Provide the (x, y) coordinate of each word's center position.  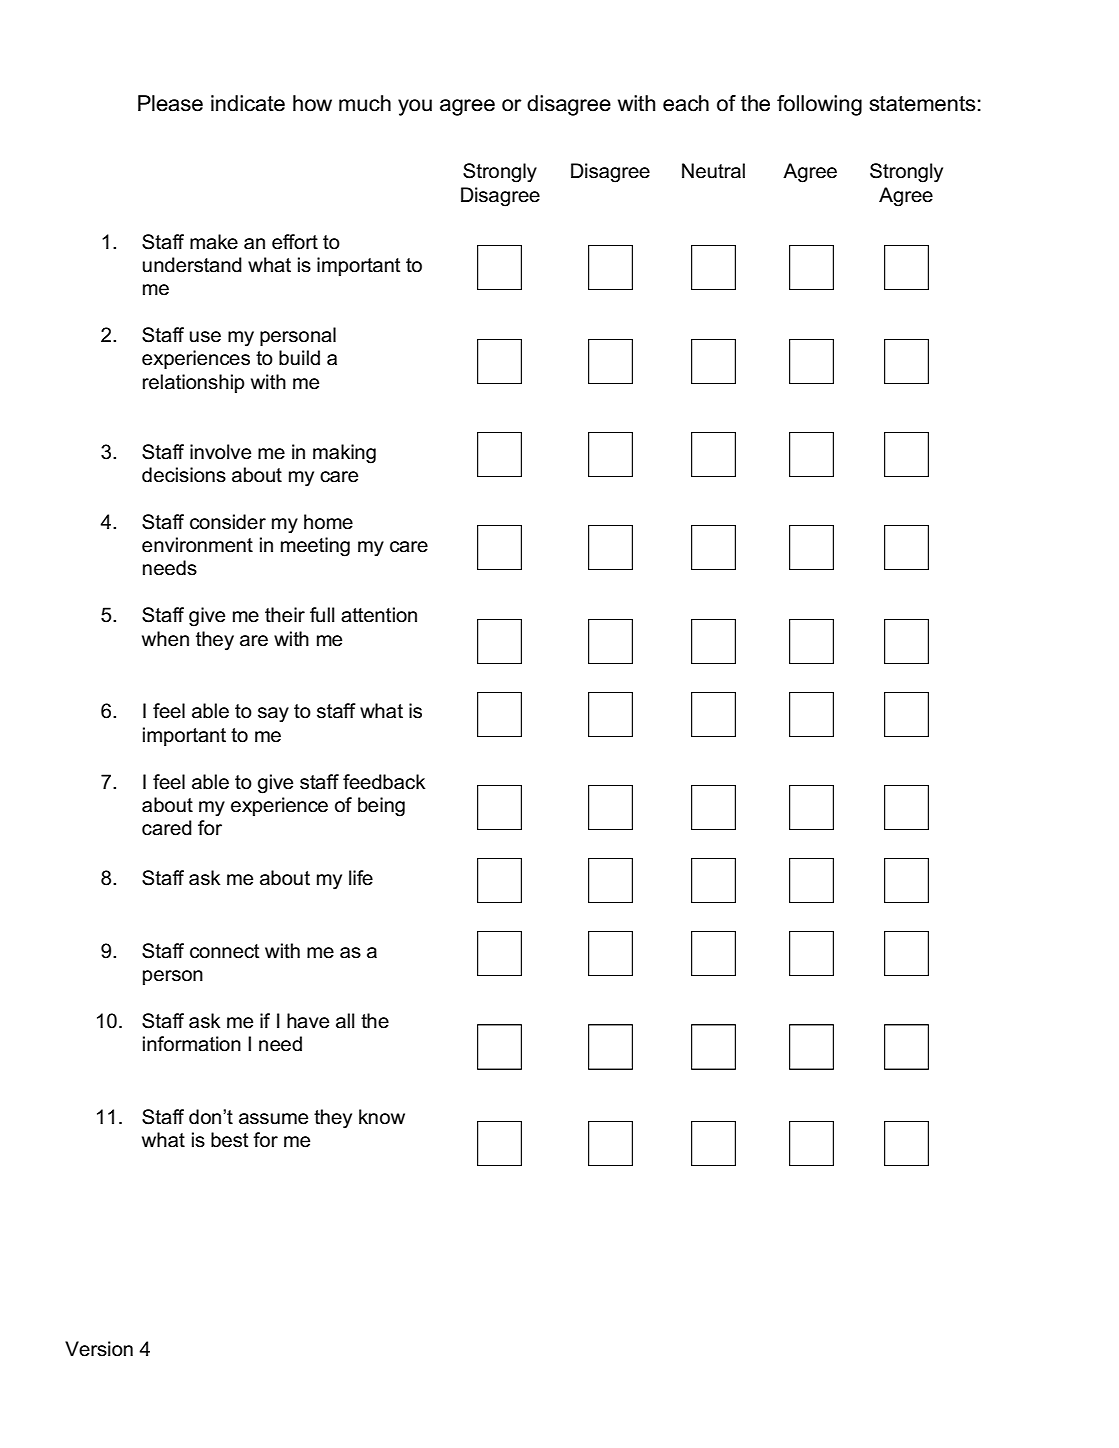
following (819, 105)
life (361, 878)
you (415, 107)
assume (273, 1119)
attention (379, 615)
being (381, 807)
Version (99, 1349)
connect (224, 951)
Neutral (713, 171)
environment (197, 545)
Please (170, 103)
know (382, 1117)
